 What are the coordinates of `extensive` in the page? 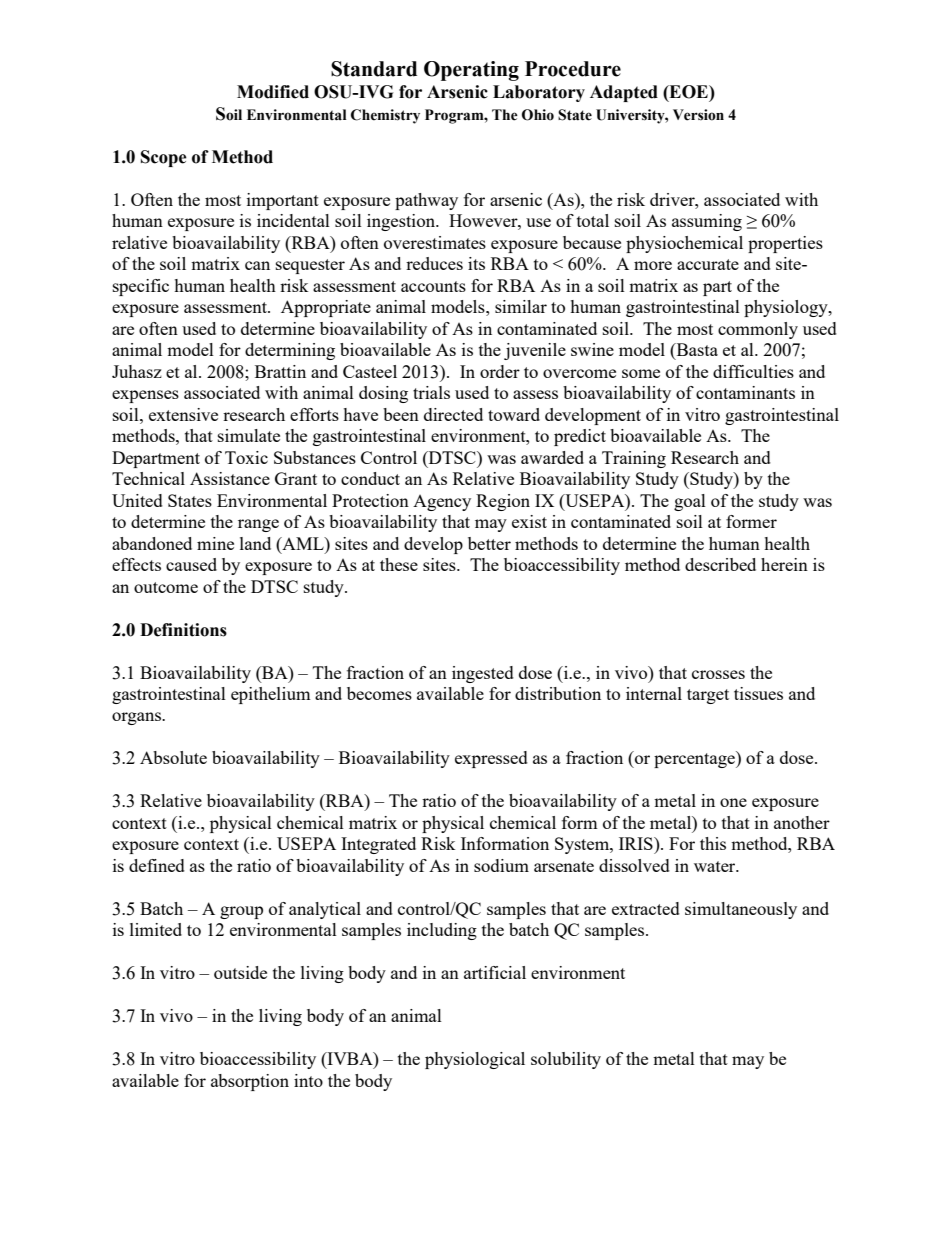 It's located at (183, 414).
